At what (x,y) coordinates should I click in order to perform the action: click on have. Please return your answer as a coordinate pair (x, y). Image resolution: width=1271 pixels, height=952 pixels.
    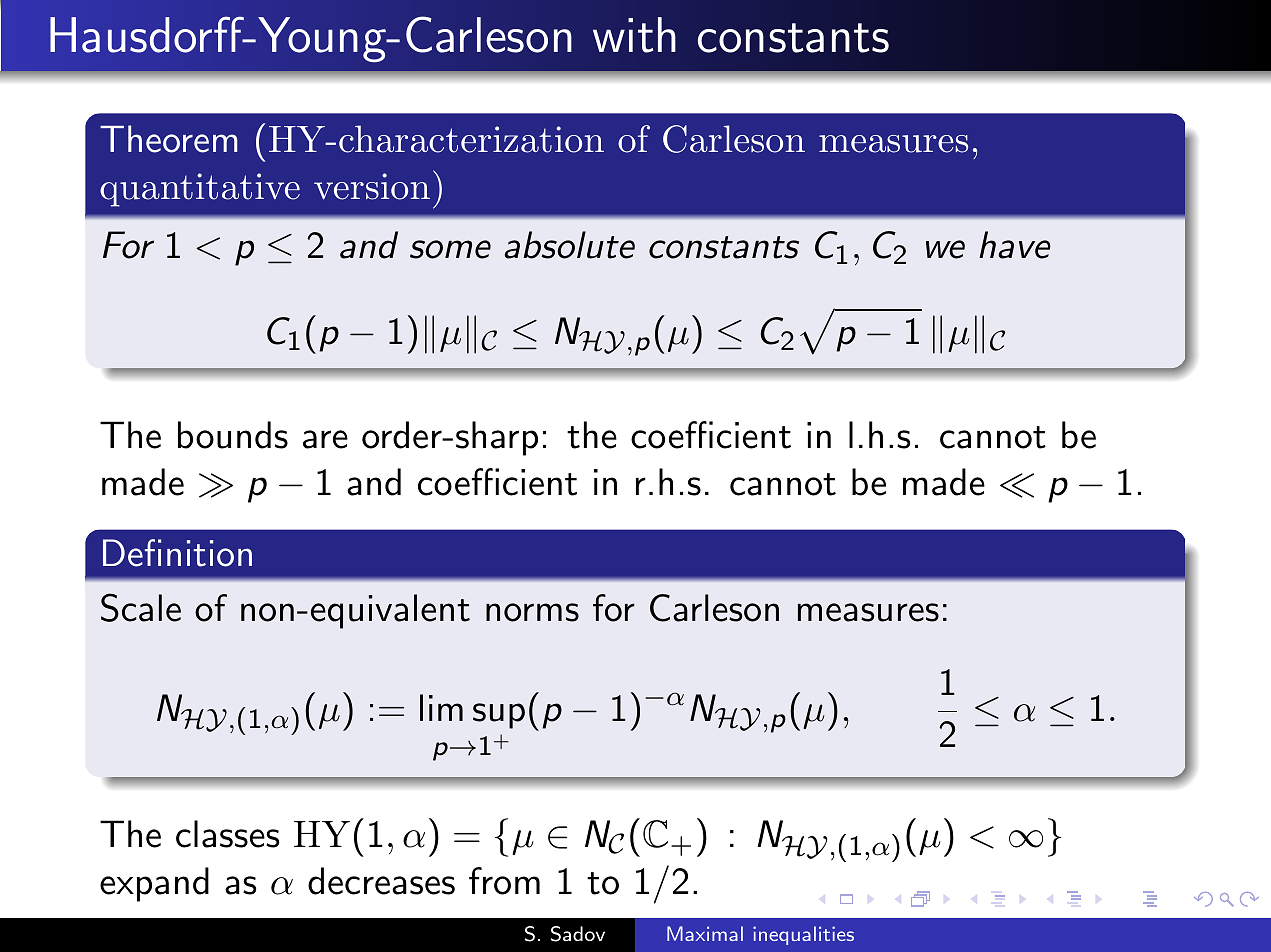
    Looking at the image, I should click on (1015, 245).
